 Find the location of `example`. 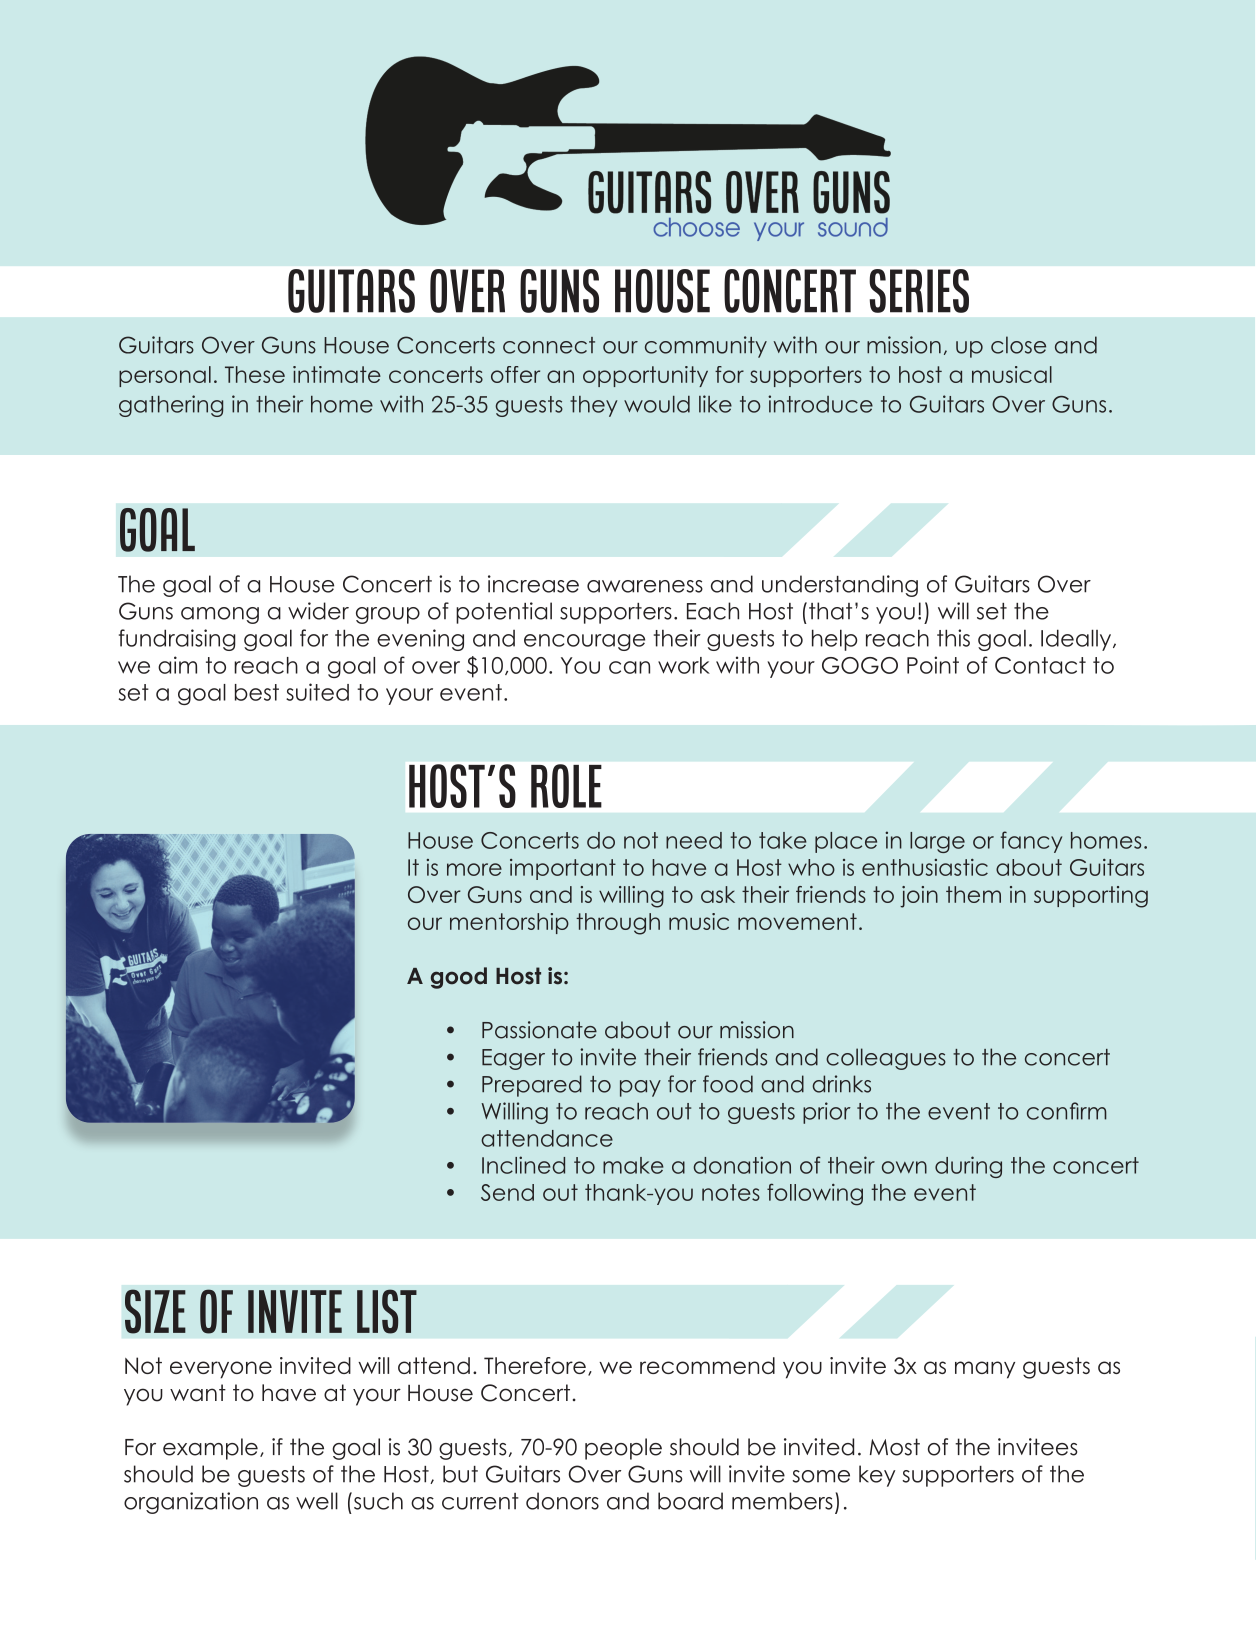

example is located at coordinates (210, 1449).
